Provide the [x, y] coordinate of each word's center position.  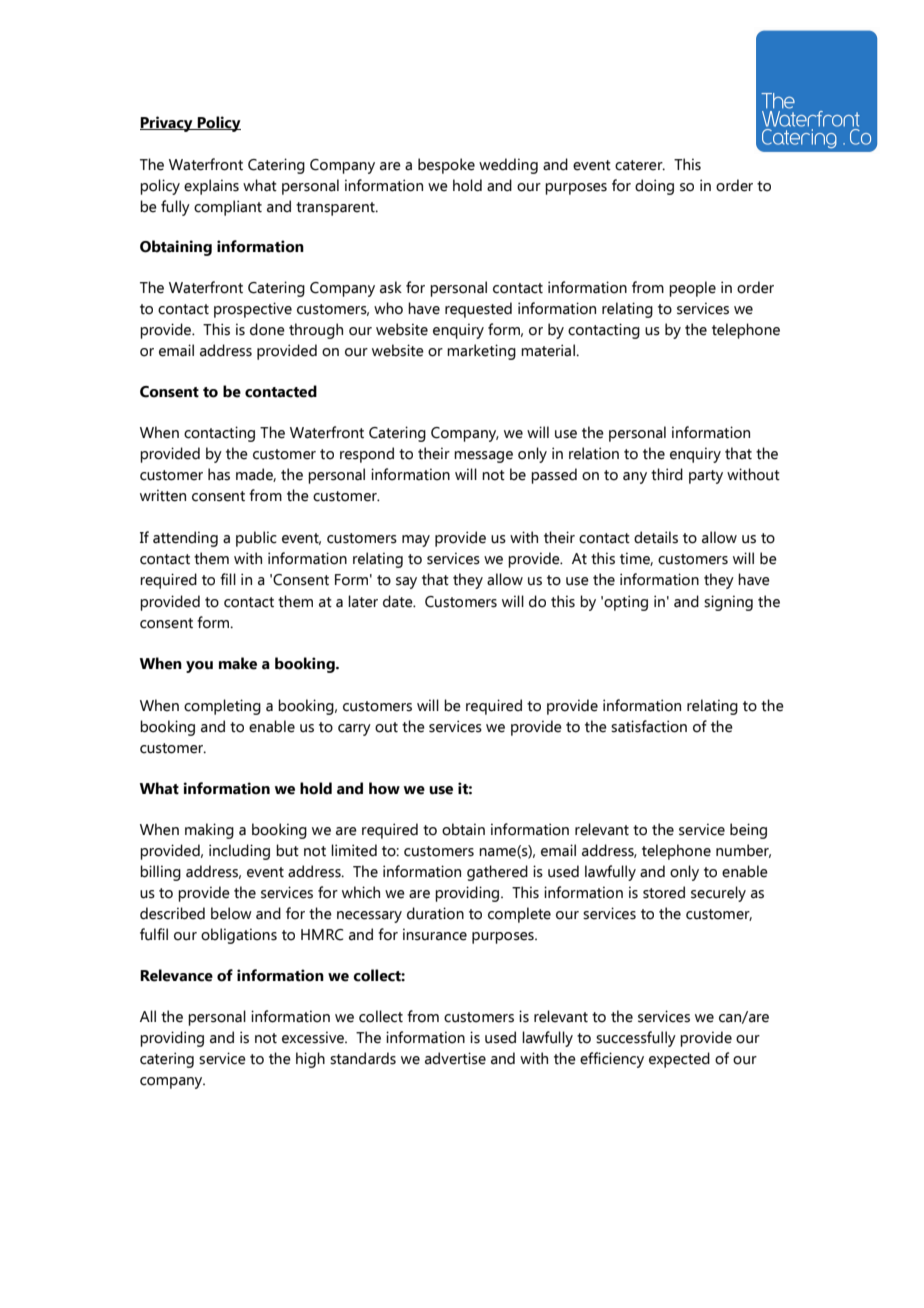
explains [211, 187]
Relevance [176, 975]
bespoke [446, 166]
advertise [455, 1058]
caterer [640, 165]
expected [679, 1060]
